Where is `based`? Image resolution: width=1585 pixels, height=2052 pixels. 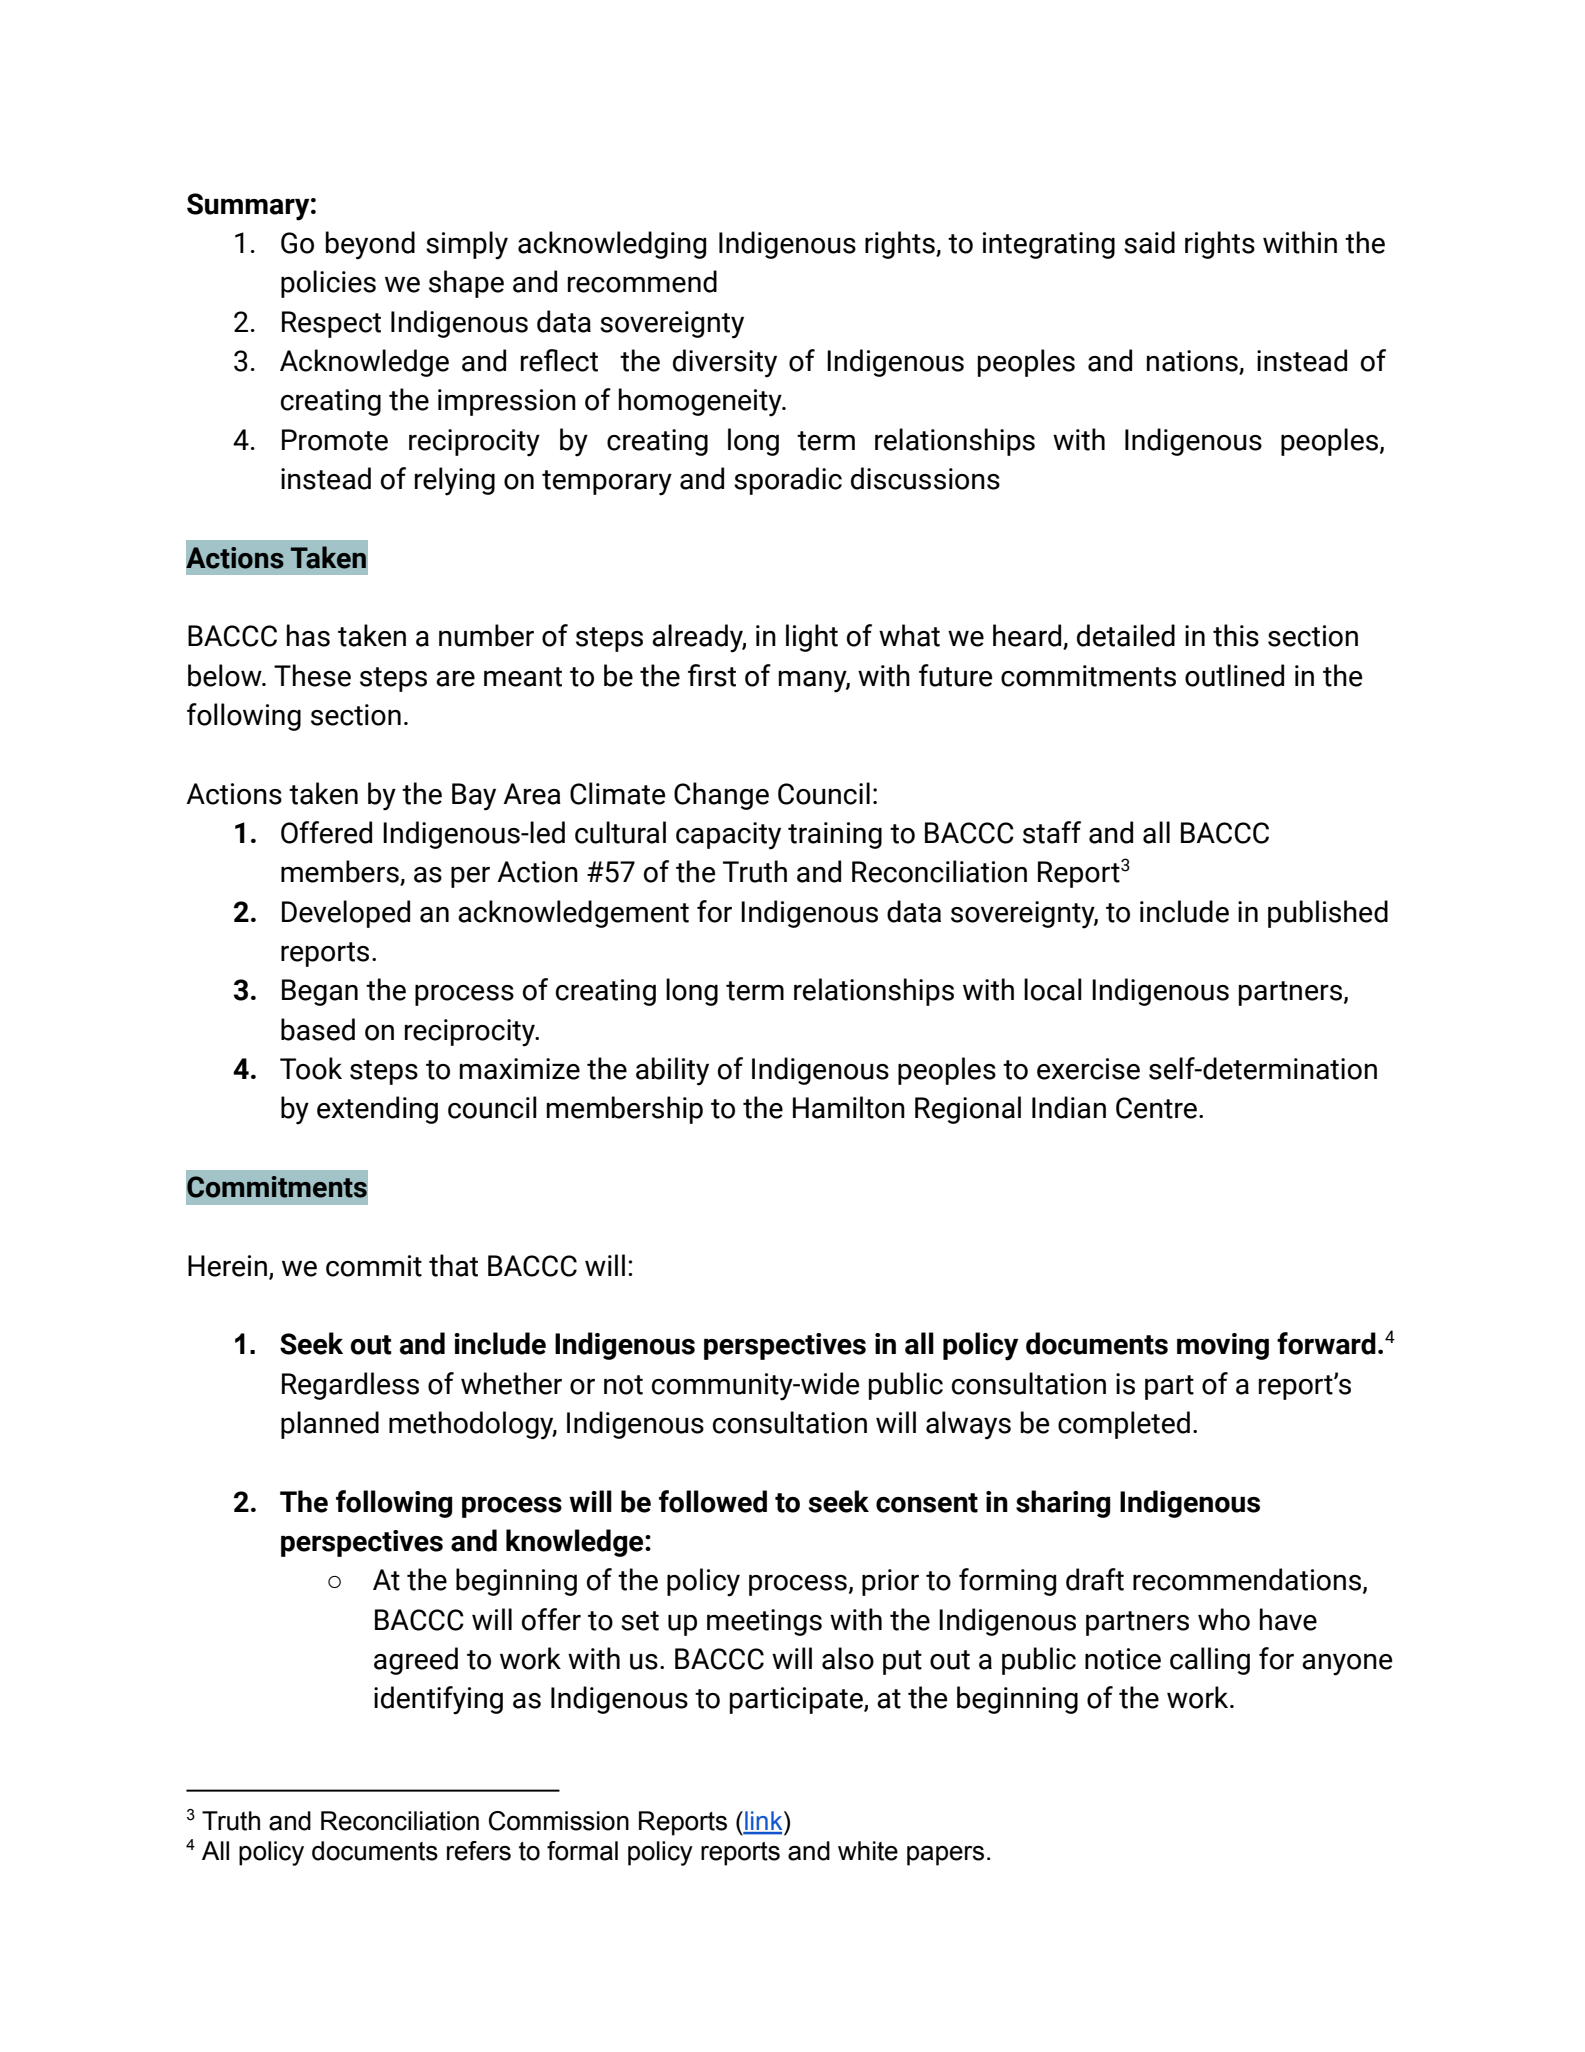 based is located at coordinates (318, 1029).
